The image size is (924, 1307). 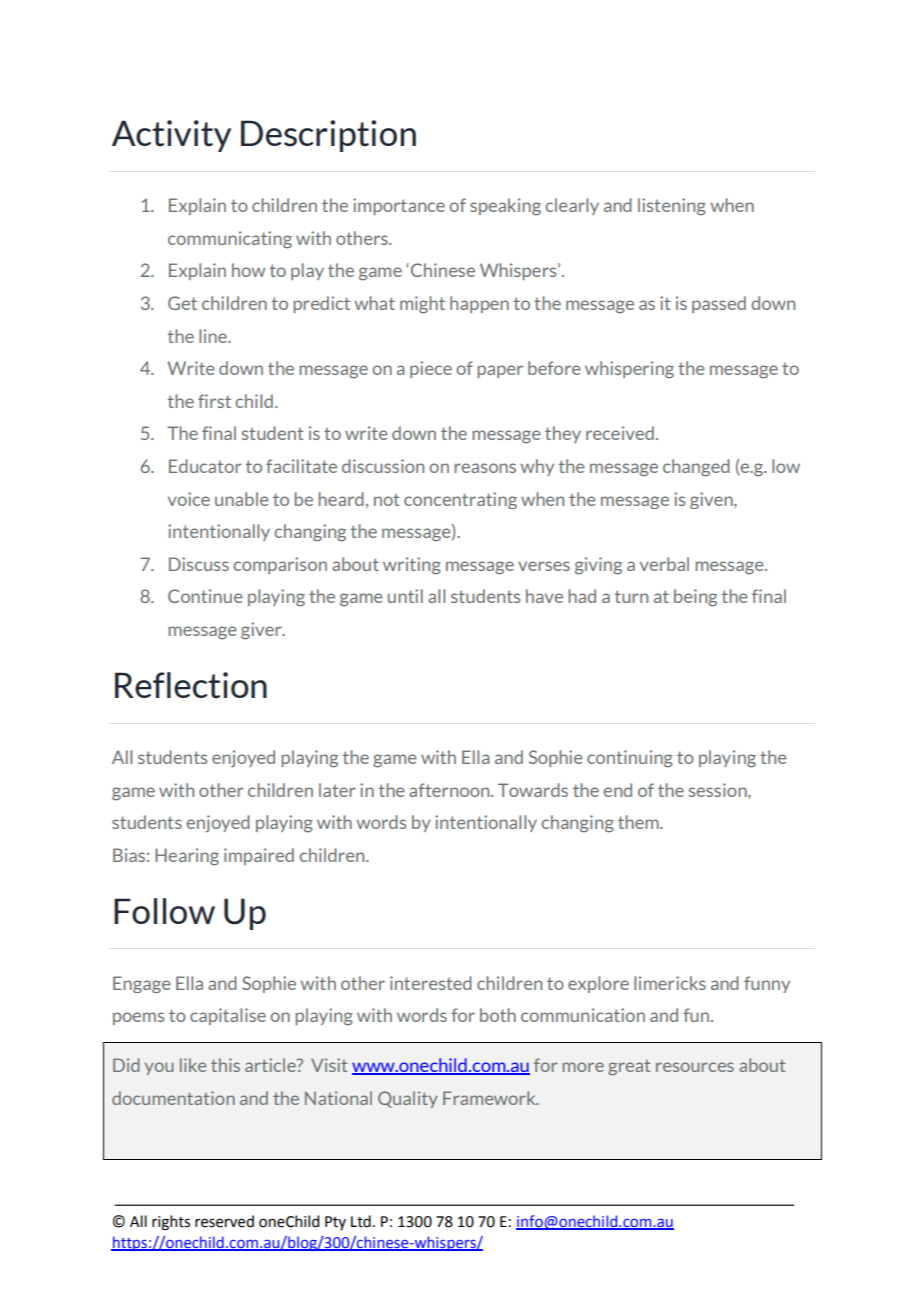 I want to click on importance, so click(x=399, y=206).
